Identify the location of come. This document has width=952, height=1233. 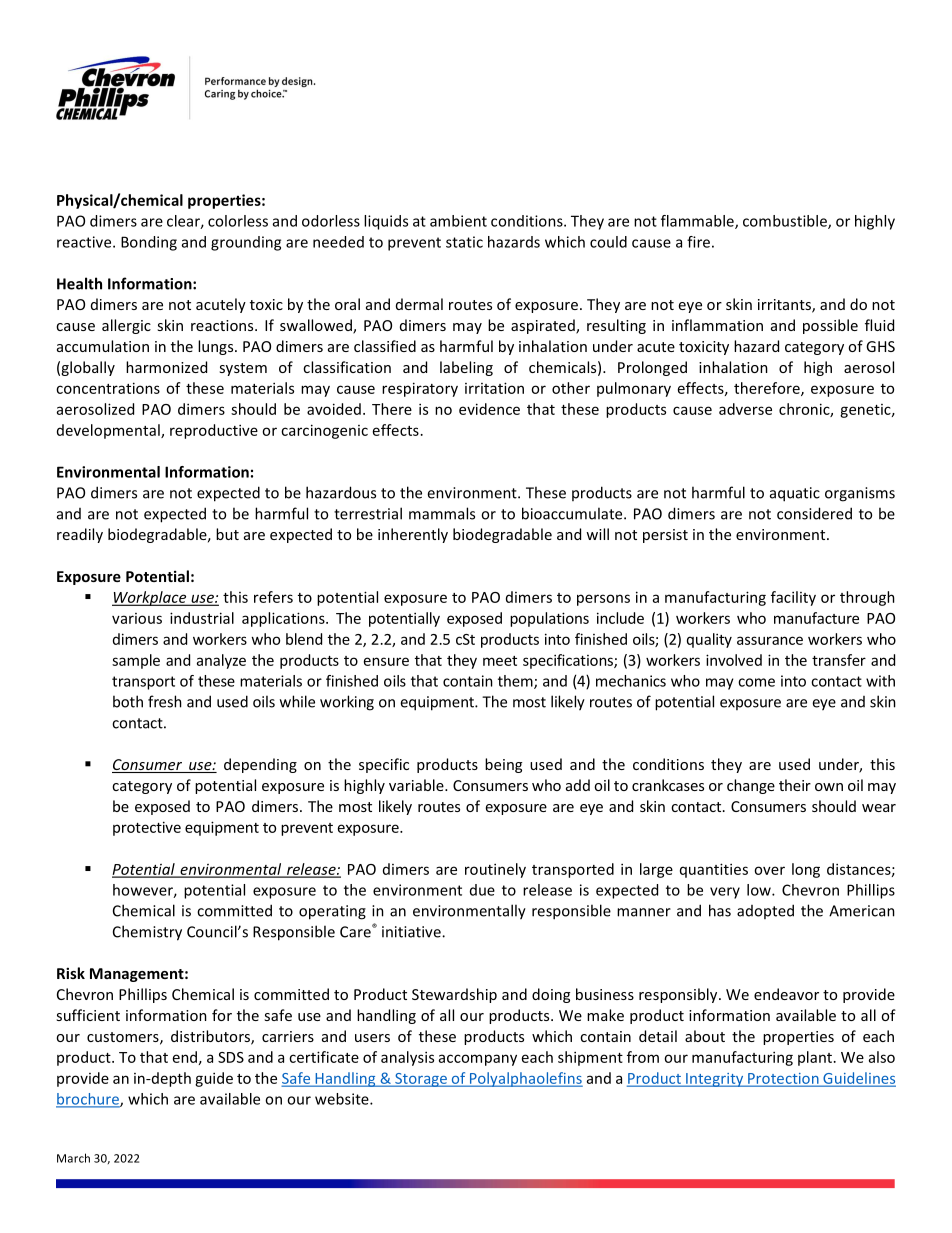
(756, 682).
